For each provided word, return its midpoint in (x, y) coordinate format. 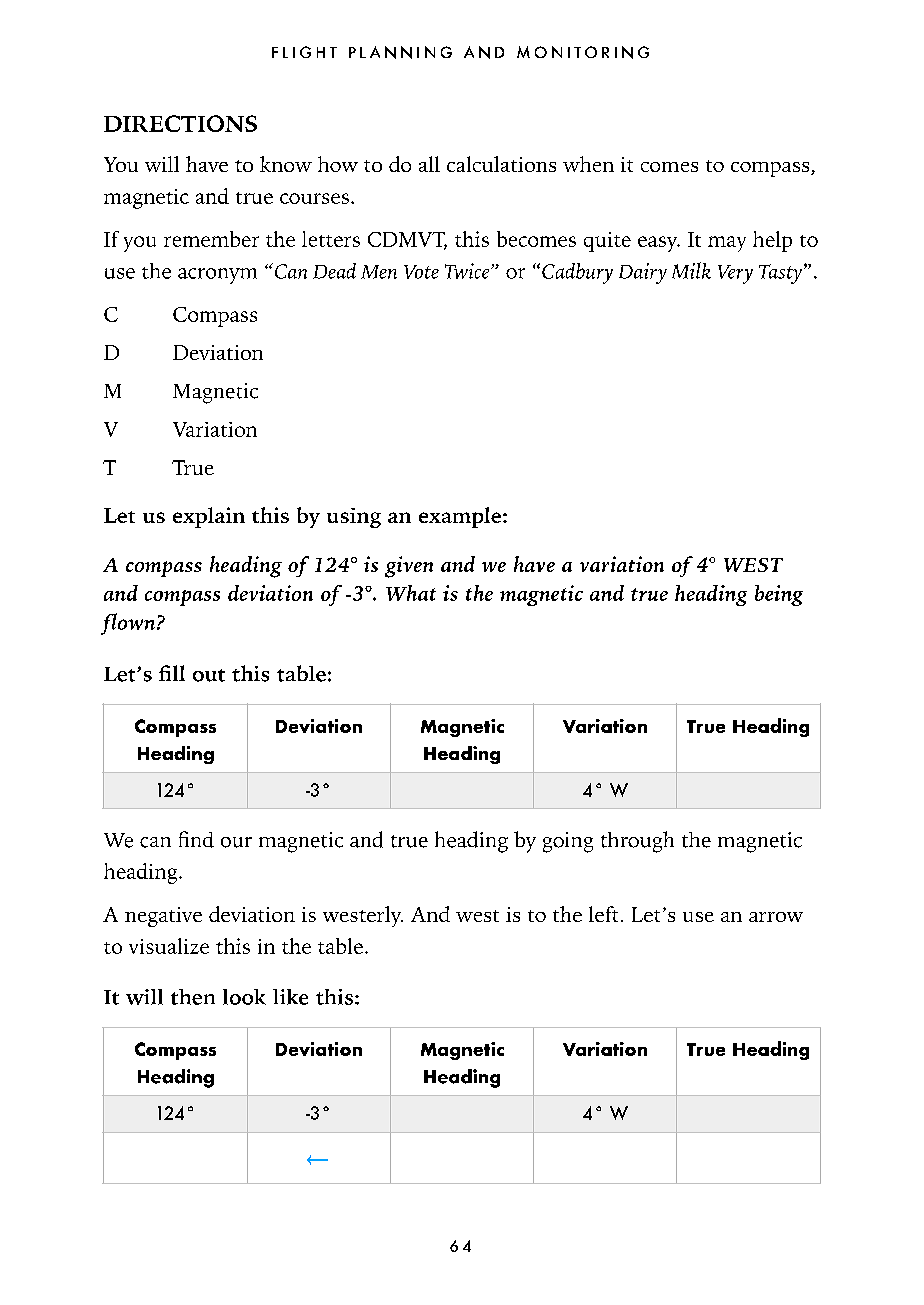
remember (211, 239)
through (637, 842)
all (429, 164)
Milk (691, 270)
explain (209, 517)
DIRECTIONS (180, 123)
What (411, 593)
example (461, 517)
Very (735, 274)
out (209, 675)
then (193, 997)
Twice (468, 271)
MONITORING (583, 52)
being (779, 595)
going (568, 842)
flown (129, 624)
